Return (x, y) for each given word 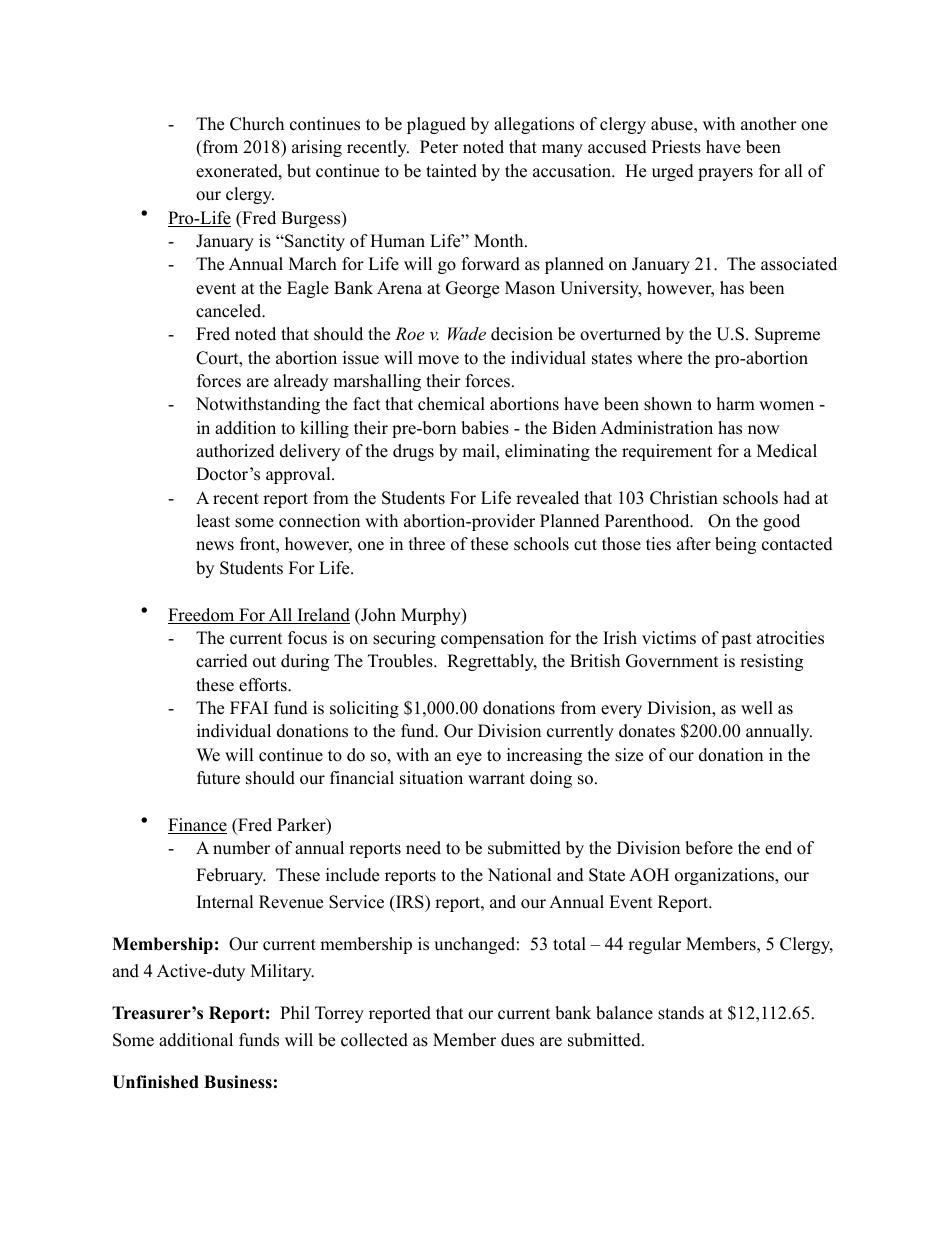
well (757, 708)
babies (485, 428)
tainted (451, 171)
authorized (235, 451)
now (764, 430)
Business (238, 1082)
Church (257, 124)
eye (469, 758)
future (218, 778)
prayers (725, 174)
